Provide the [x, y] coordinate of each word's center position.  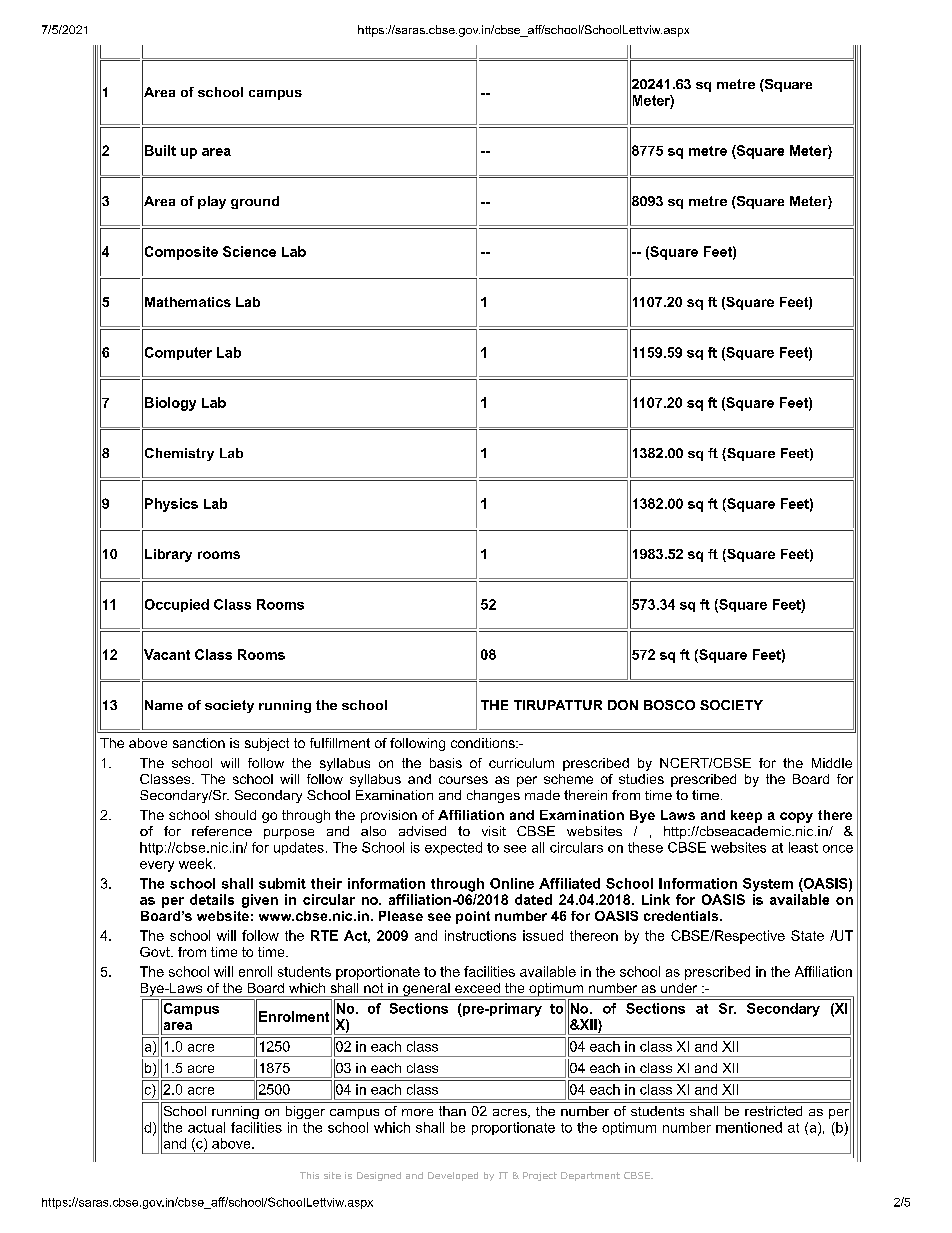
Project [540, 1176]
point [473, 917]
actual [206, 1127]
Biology [170, 404]
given [260, 901]
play [212, 202]
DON [623, 705]
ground [255, 202]
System [768, 885]
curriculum [521, 763]
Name [164, 705]
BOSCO [669, 705]
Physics [171, 505]
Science [249, 251]
